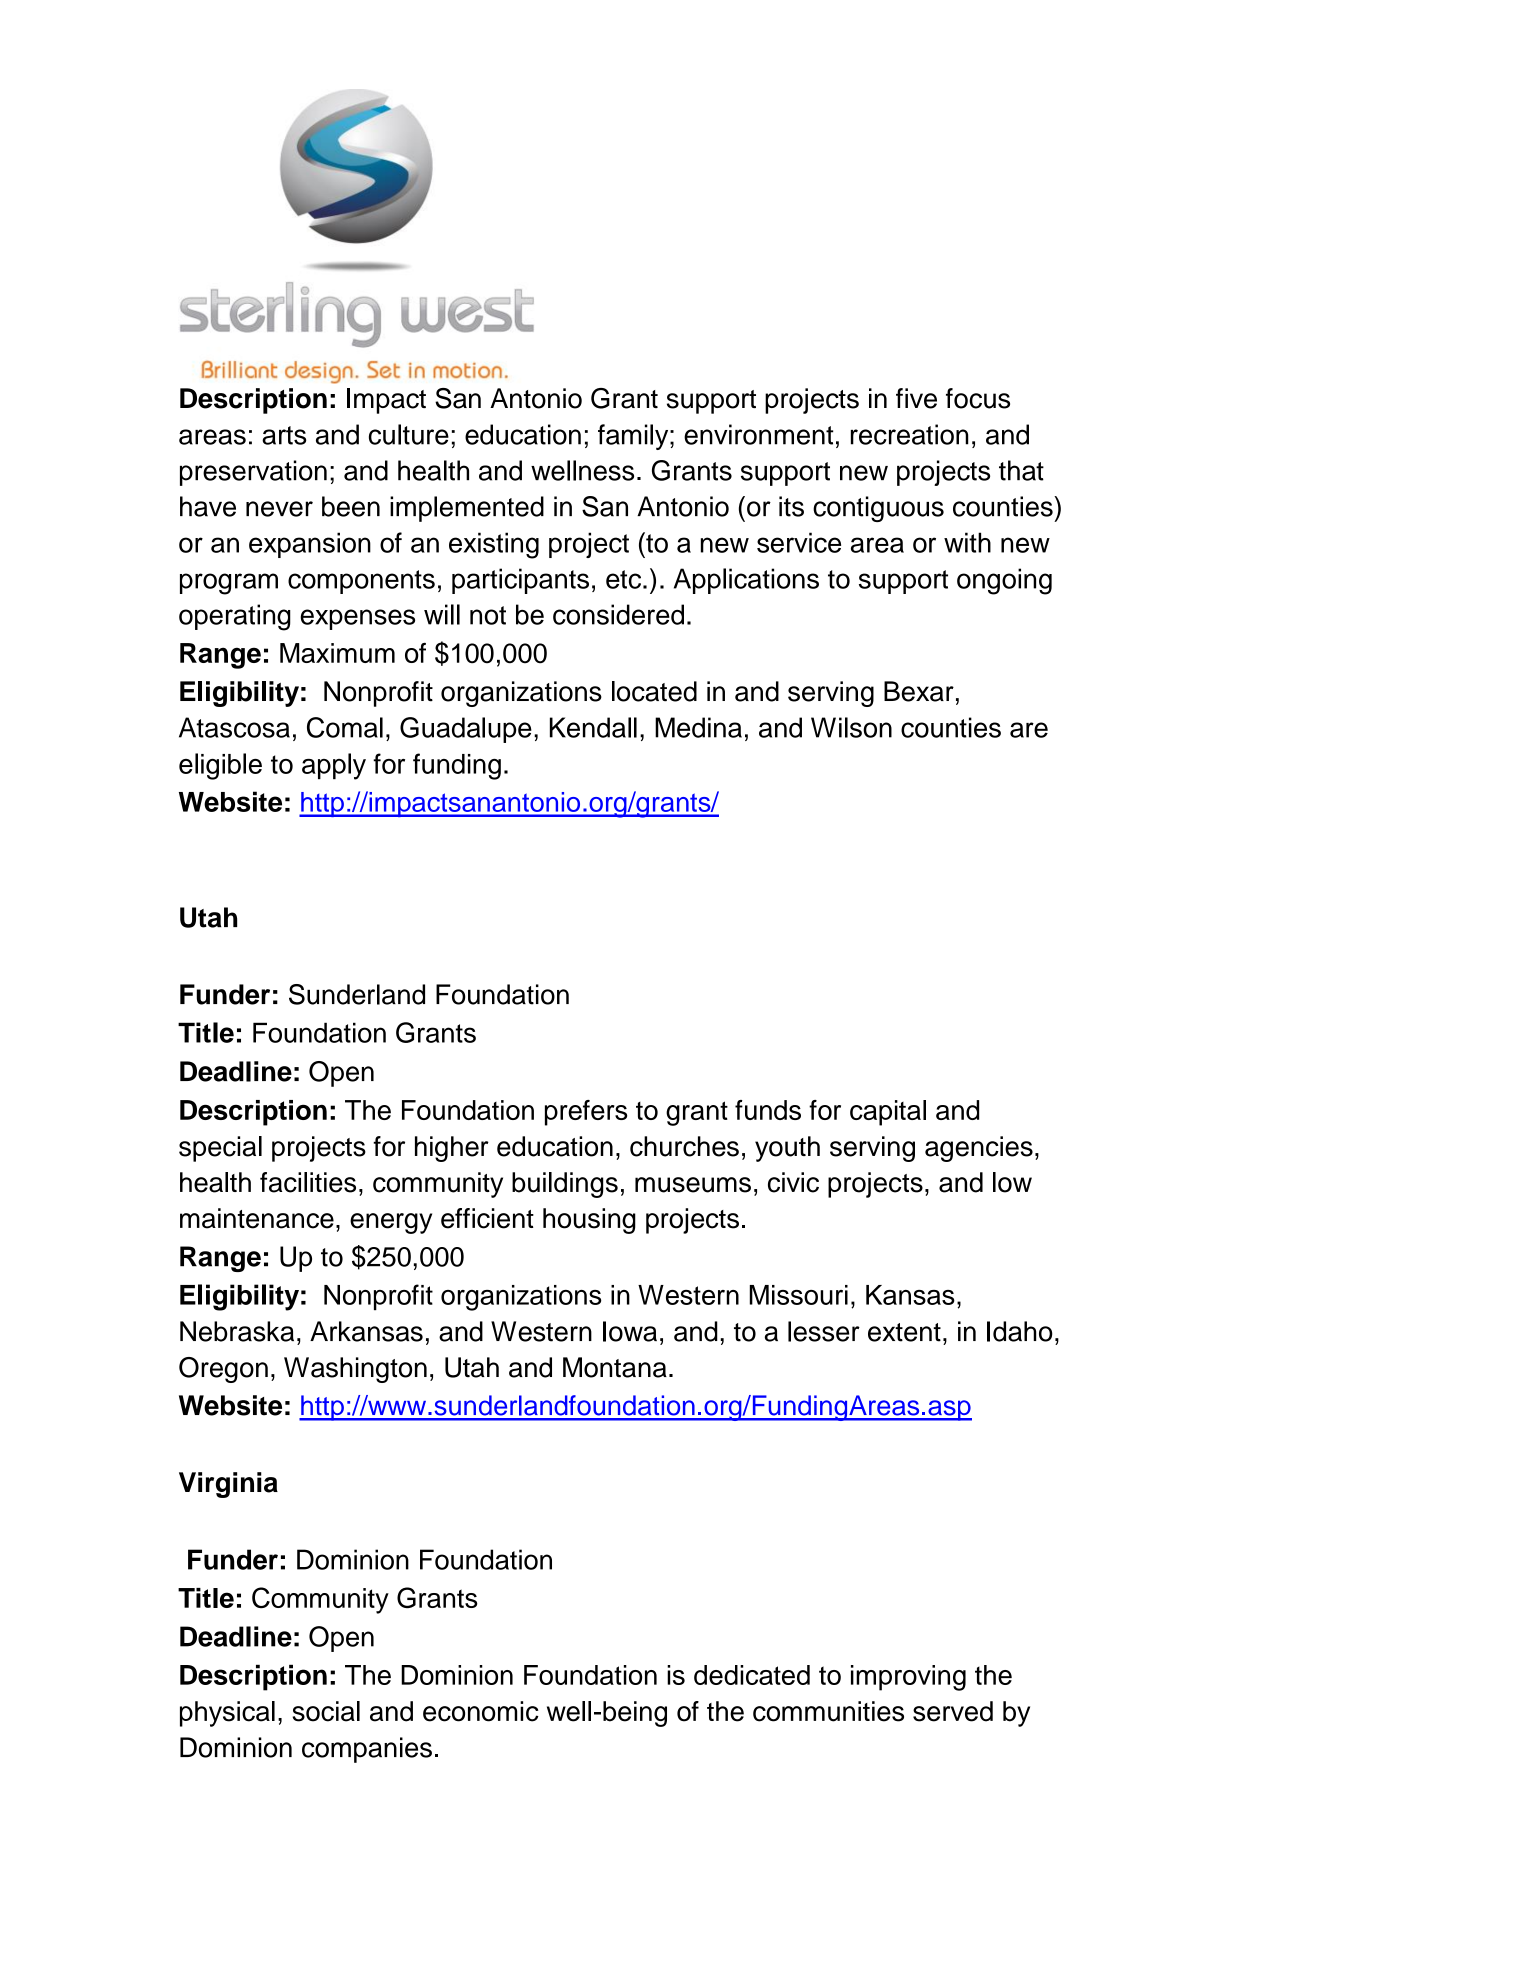 The height and width of the screenshot is (1961, 1515). I want to click on capital, so click(888, 1113).
